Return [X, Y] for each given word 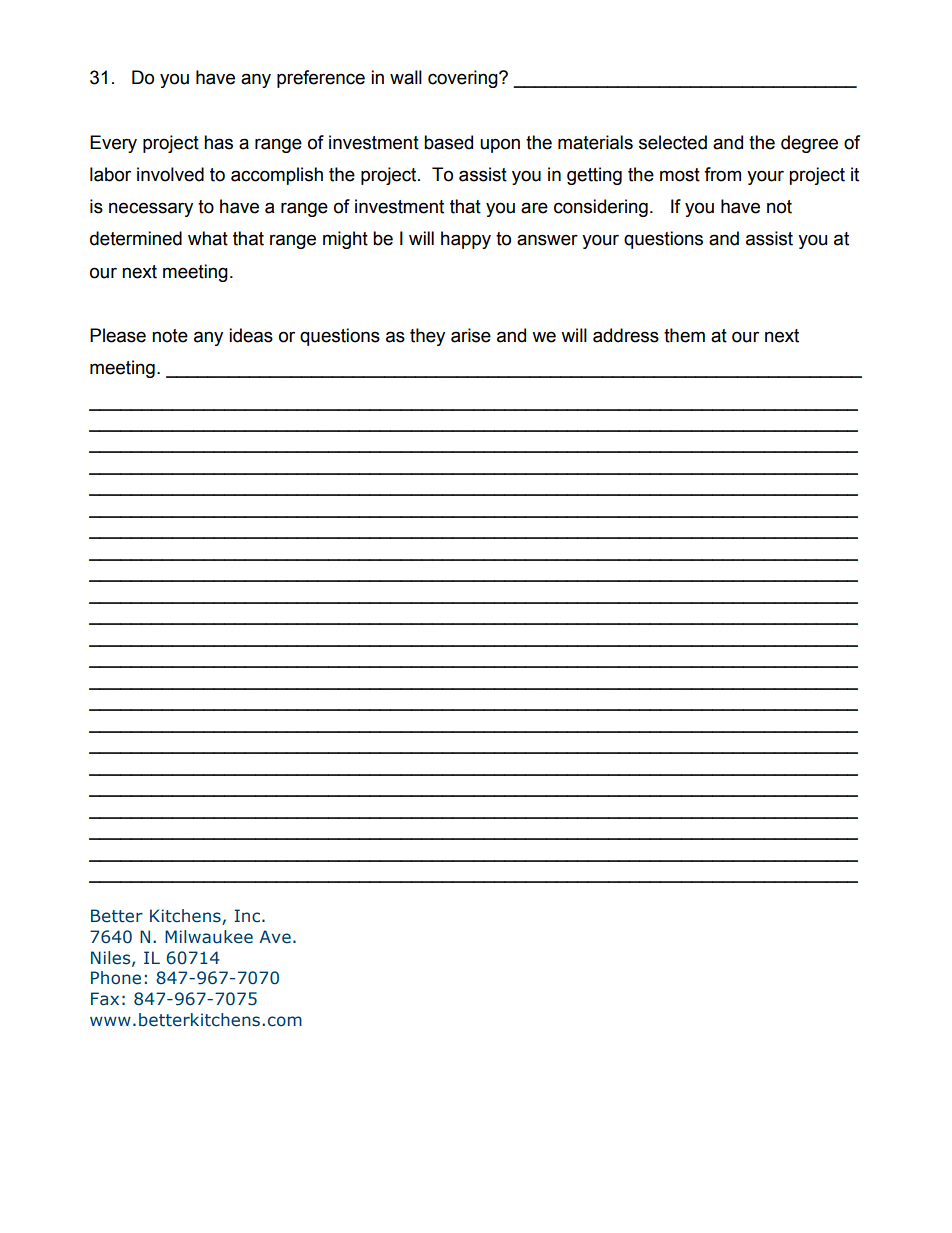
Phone [116, 978]
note [170, 336]
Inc [247, 916]
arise [471, 335]
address [626, 335]
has [218, 142]
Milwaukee [209, 937]
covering [464, 79]
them [684, 335]
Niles [112, 958]
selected [673, 142]
